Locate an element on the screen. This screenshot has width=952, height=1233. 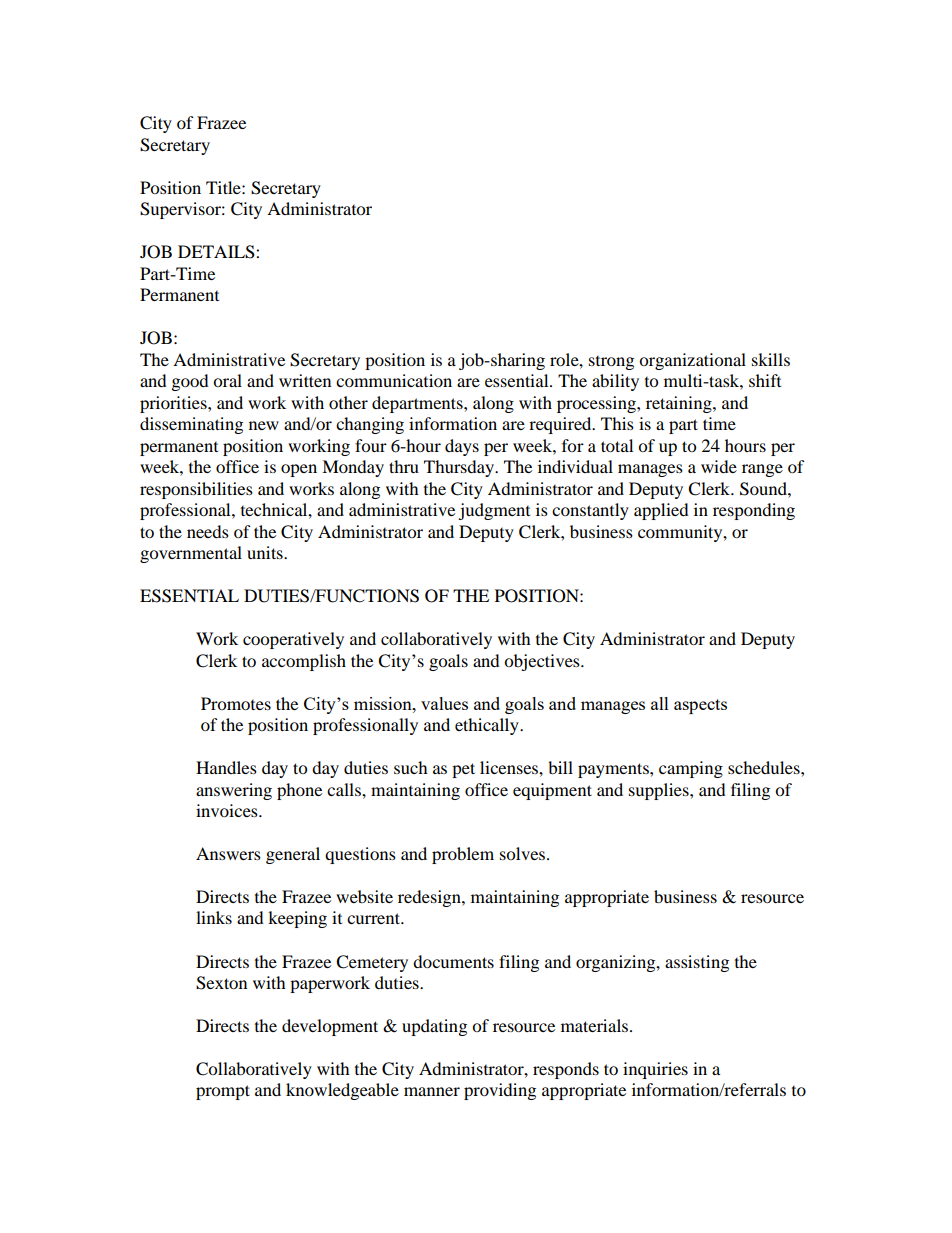
applied is located at coordinates (661, 511).
